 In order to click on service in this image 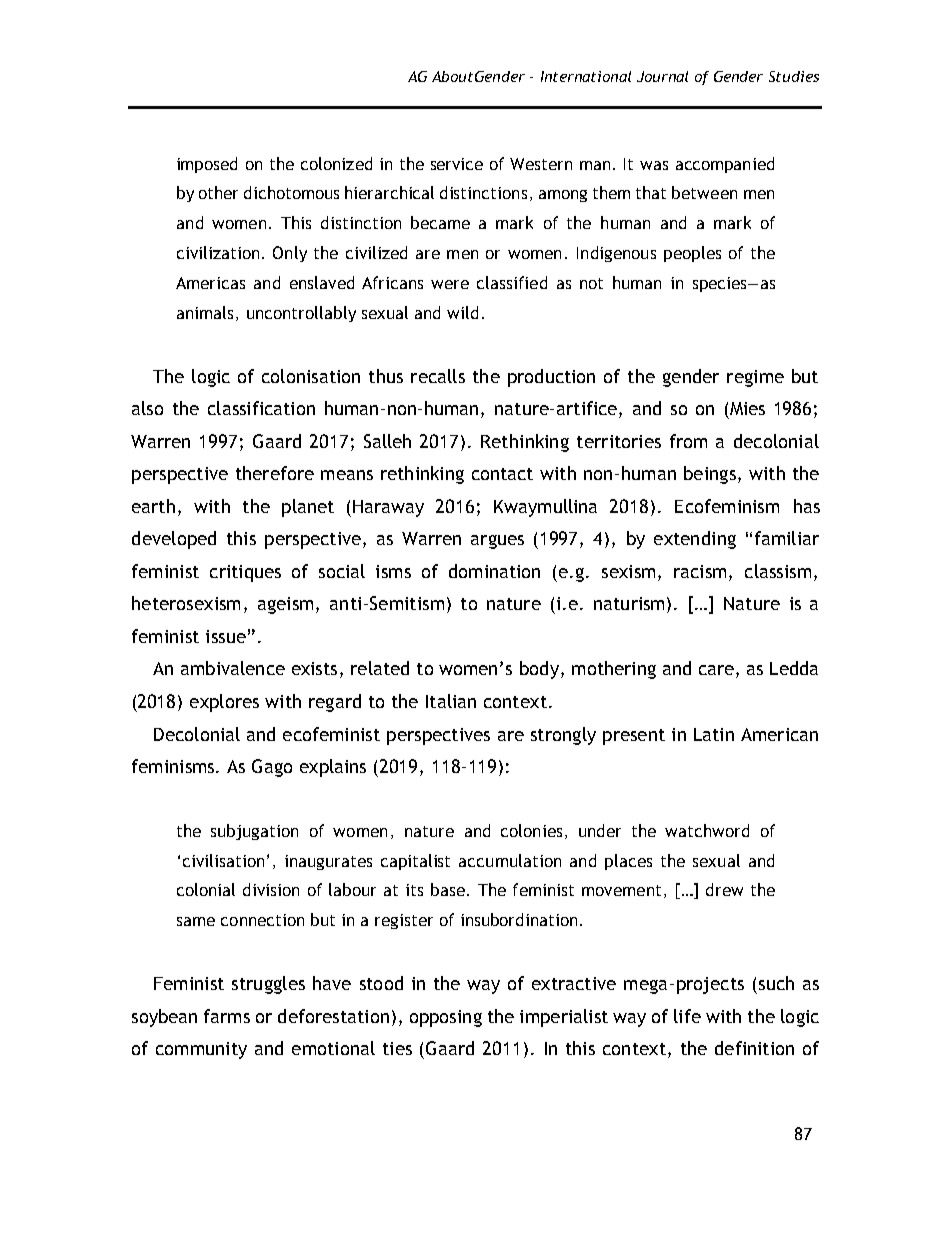, I will do `click(457, 164)`.
